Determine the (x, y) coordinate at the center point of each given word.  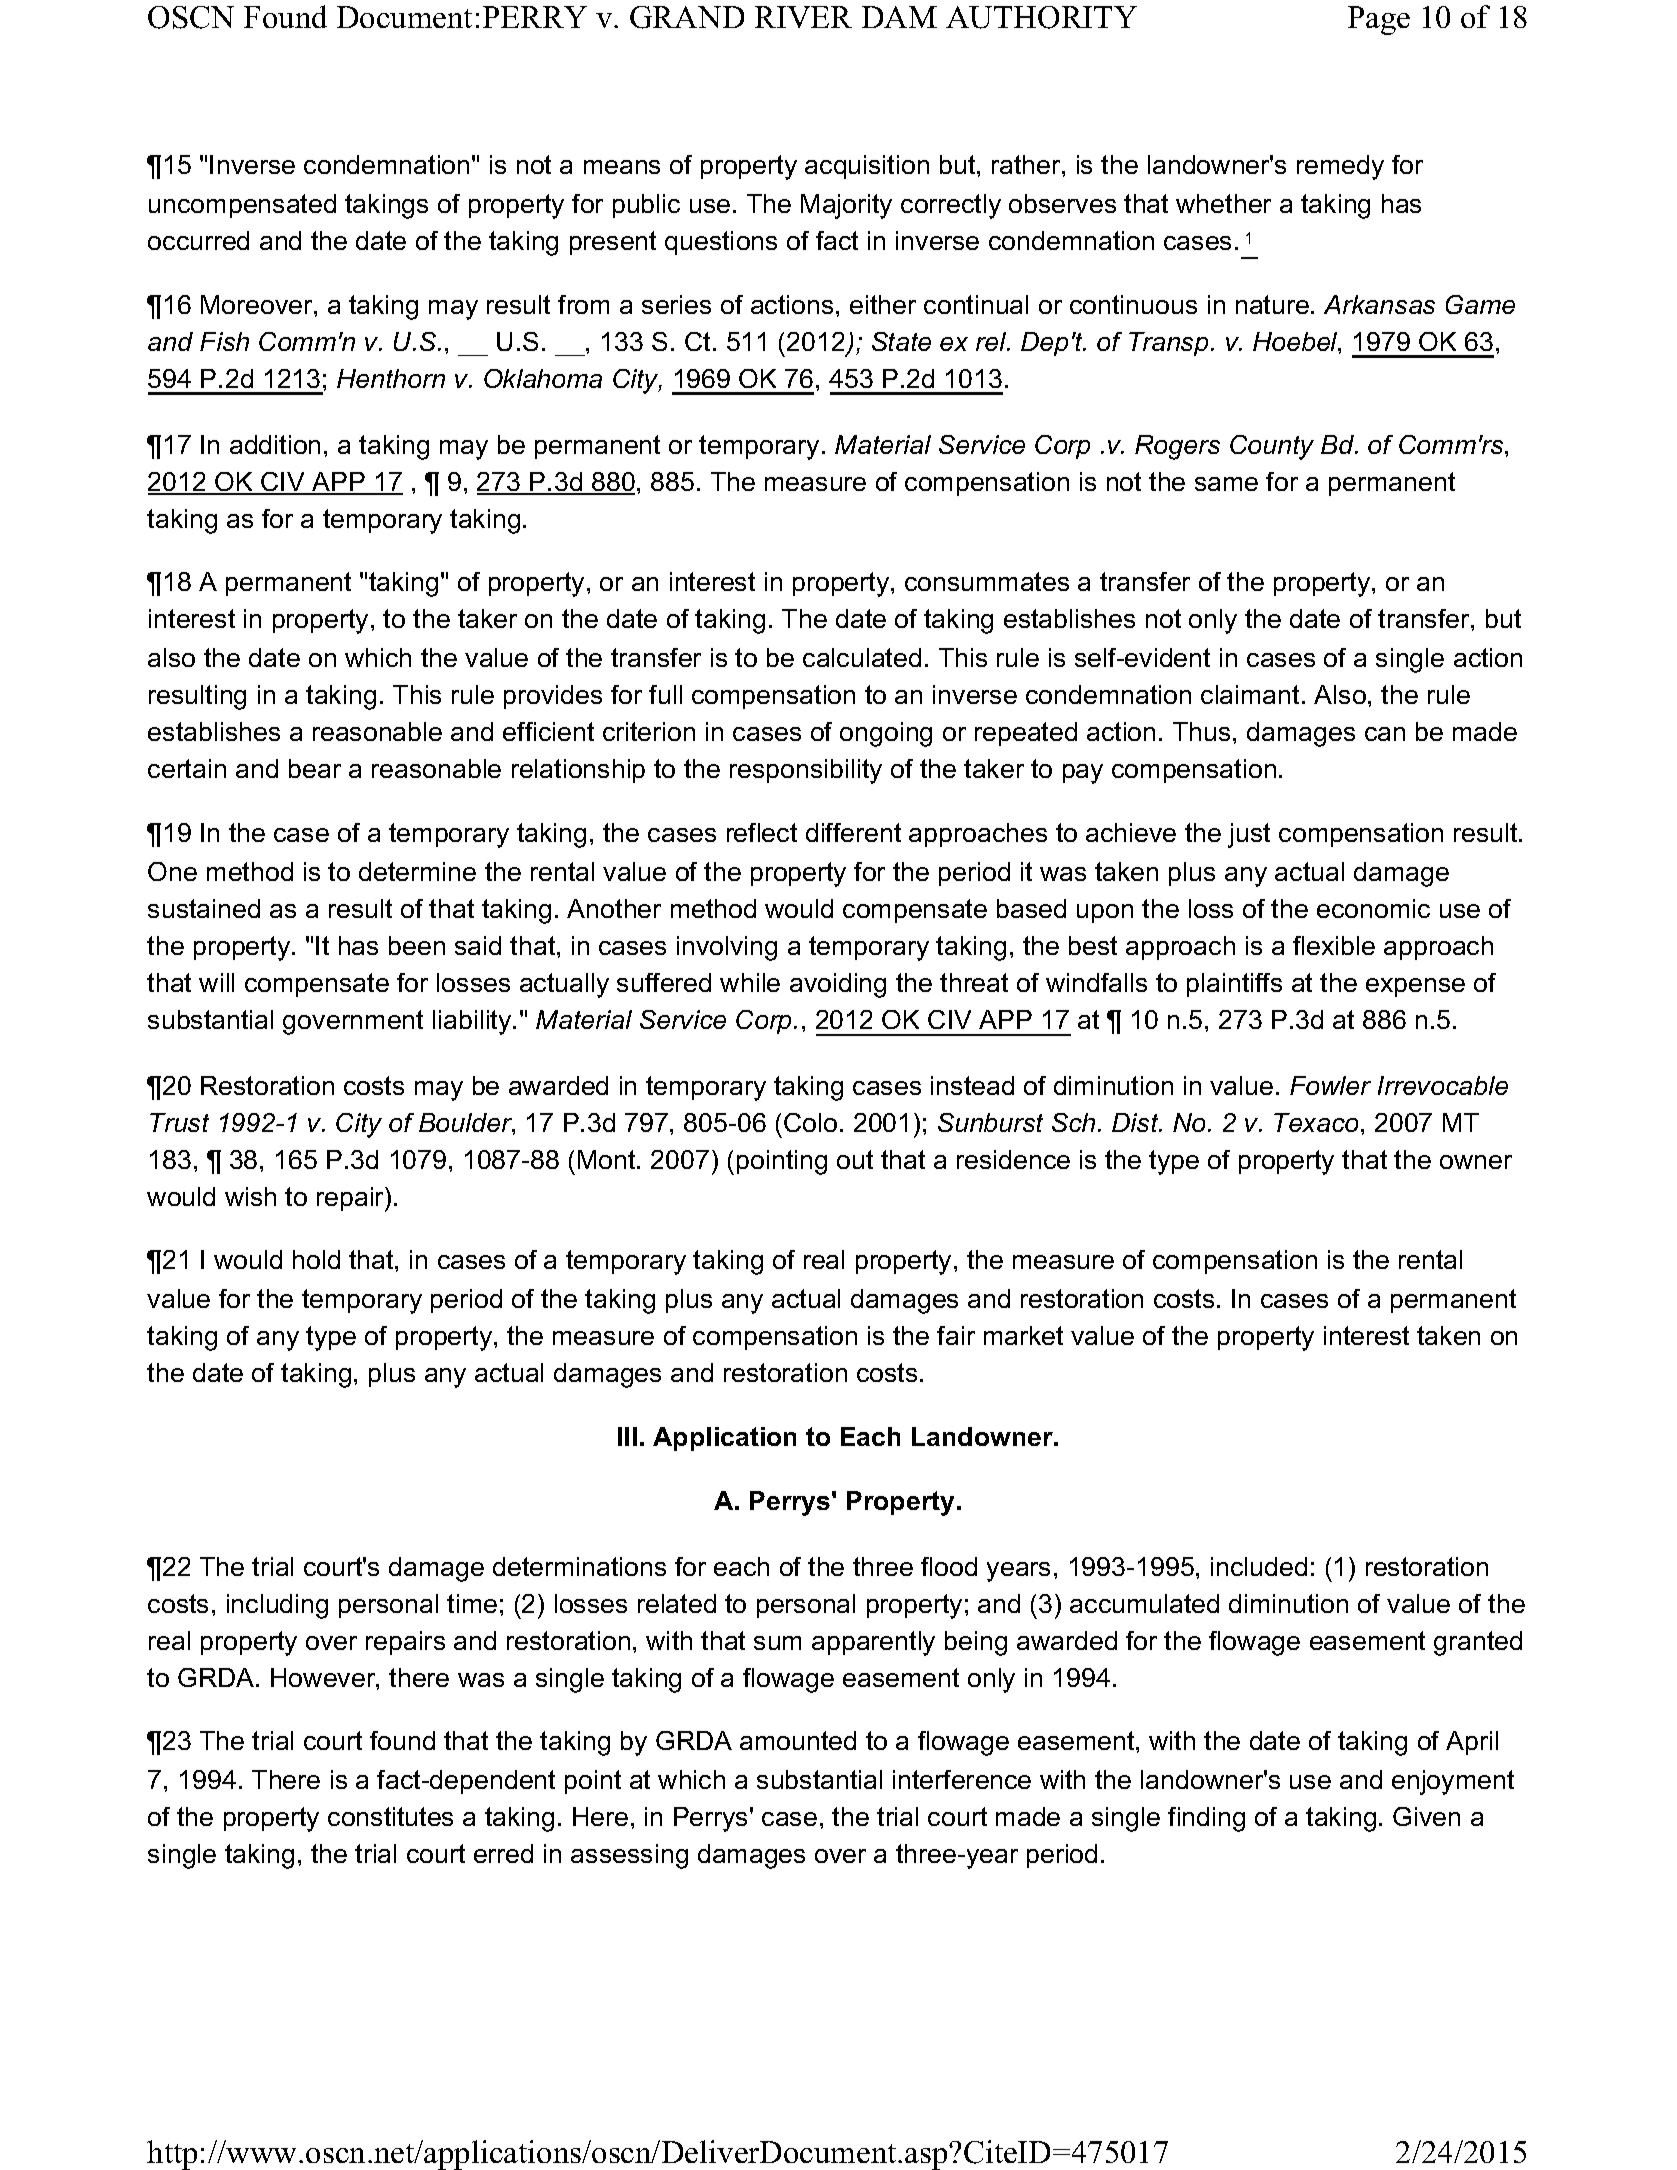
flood (949, 1566)
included (1259, 1566)
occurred (198, 240)
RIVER (803, 17)
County (1272, 447)
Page (1379, 20)
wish (250, 1196)
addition (275, 444)
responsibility (806, 771)
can (1385, 734)
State (901, 341)
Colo (810, 1122)
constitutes (390, 1816)
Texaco (1316, 1122)
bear (315, 768)
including (277, 1606)
